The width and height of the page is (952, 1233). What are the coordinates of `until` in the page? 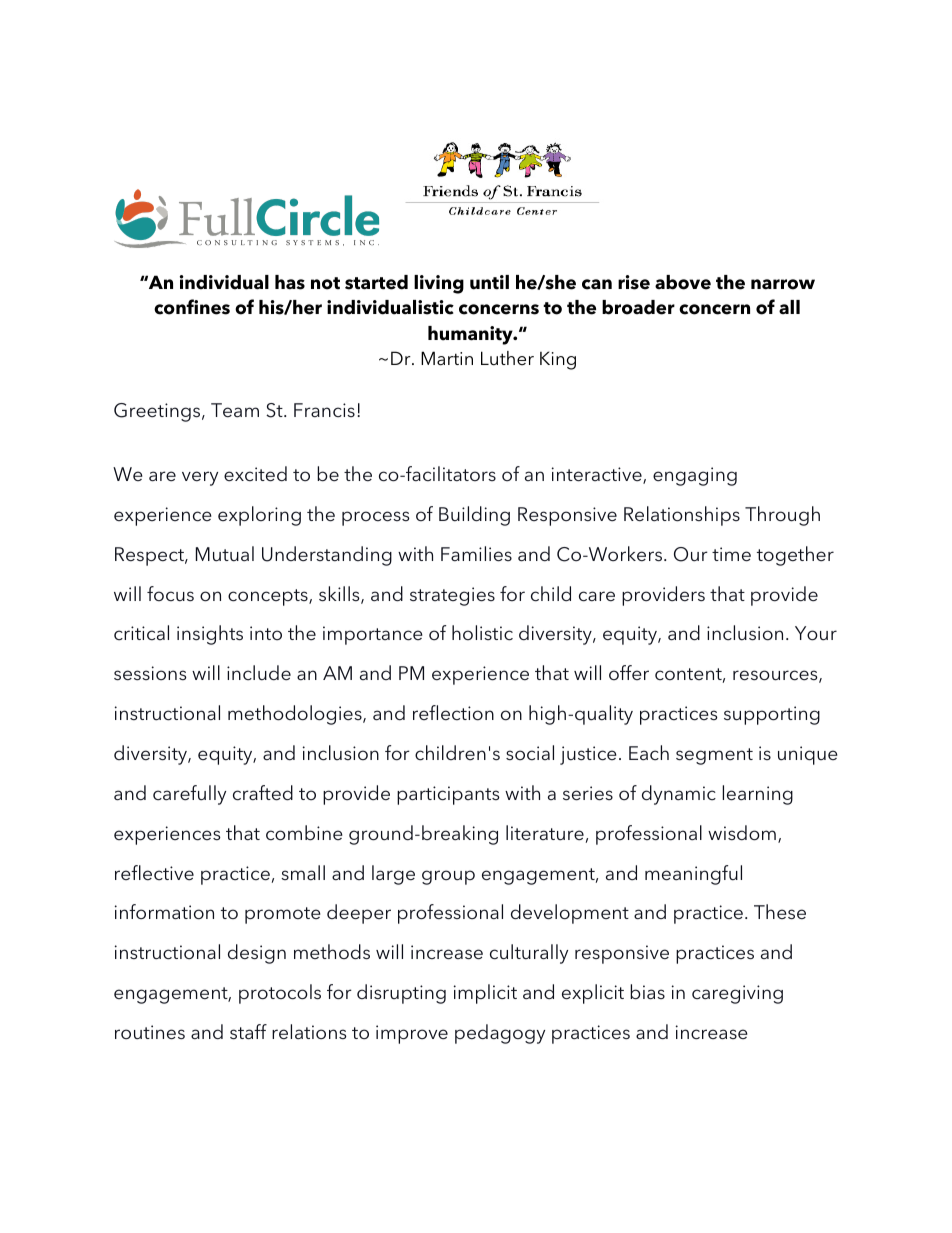 It's located at (489, 282).
